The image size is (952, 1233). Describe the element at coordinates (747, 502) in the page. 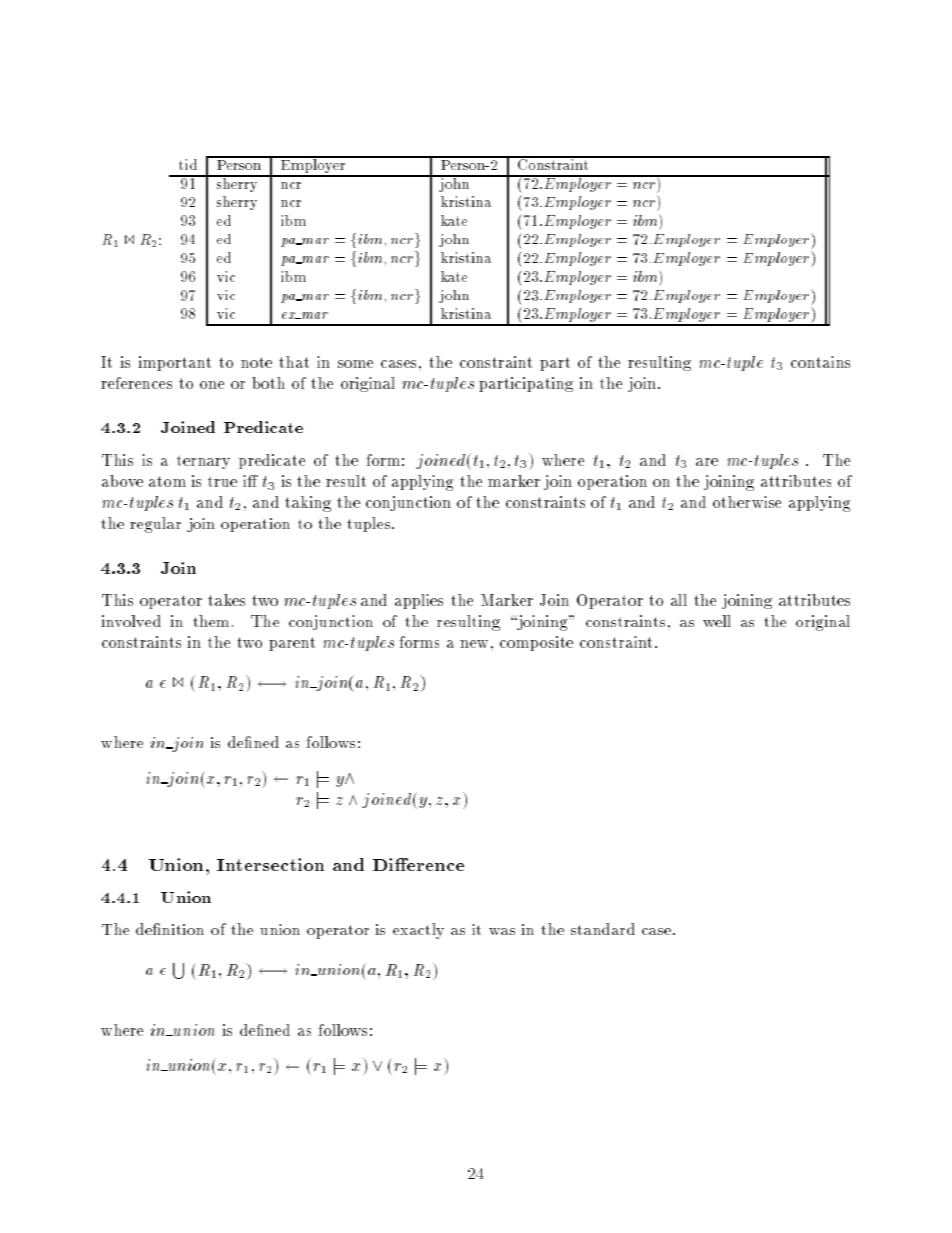

I see `otherwise` at that location.
